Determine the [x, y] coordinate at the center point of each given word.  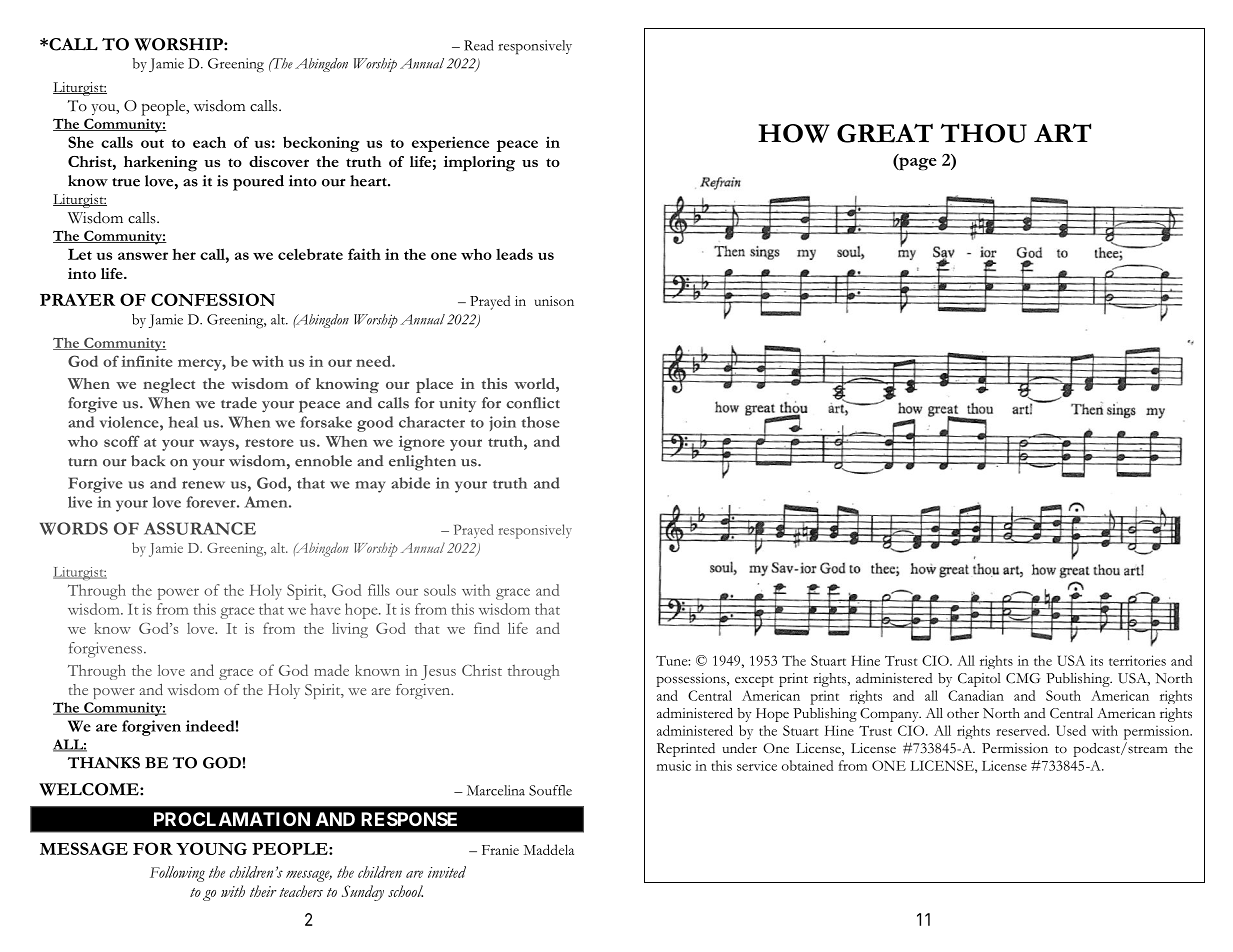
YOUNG [211, 848]
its [1096, 660]
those [540, 422]
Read [479, 45]
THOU [984, 133]
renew [203, 485]
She [81, 142]
